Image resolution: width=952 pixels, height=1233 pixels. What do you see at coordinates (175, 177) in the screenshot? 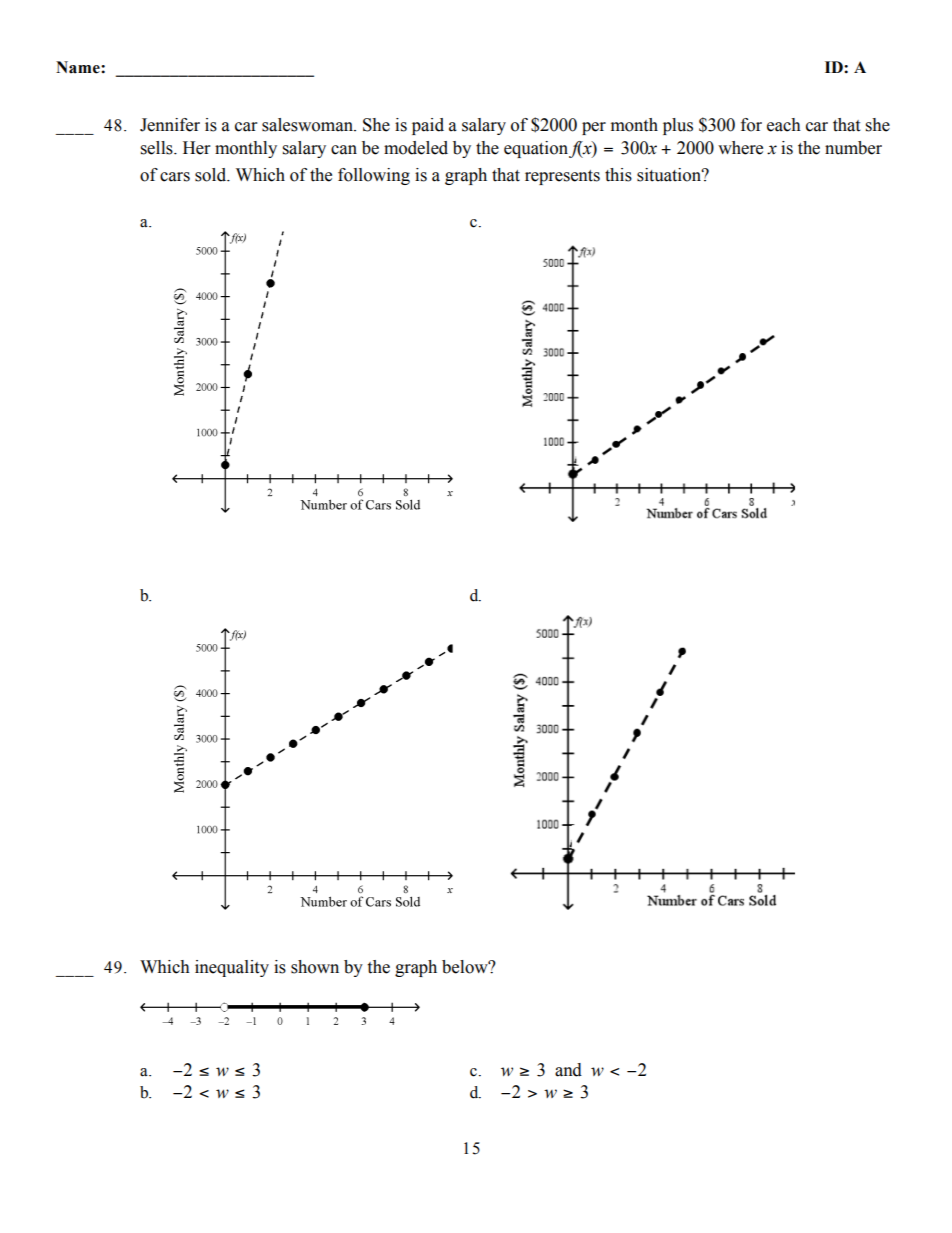
I see `cars` at bounding box center [175, 177].
